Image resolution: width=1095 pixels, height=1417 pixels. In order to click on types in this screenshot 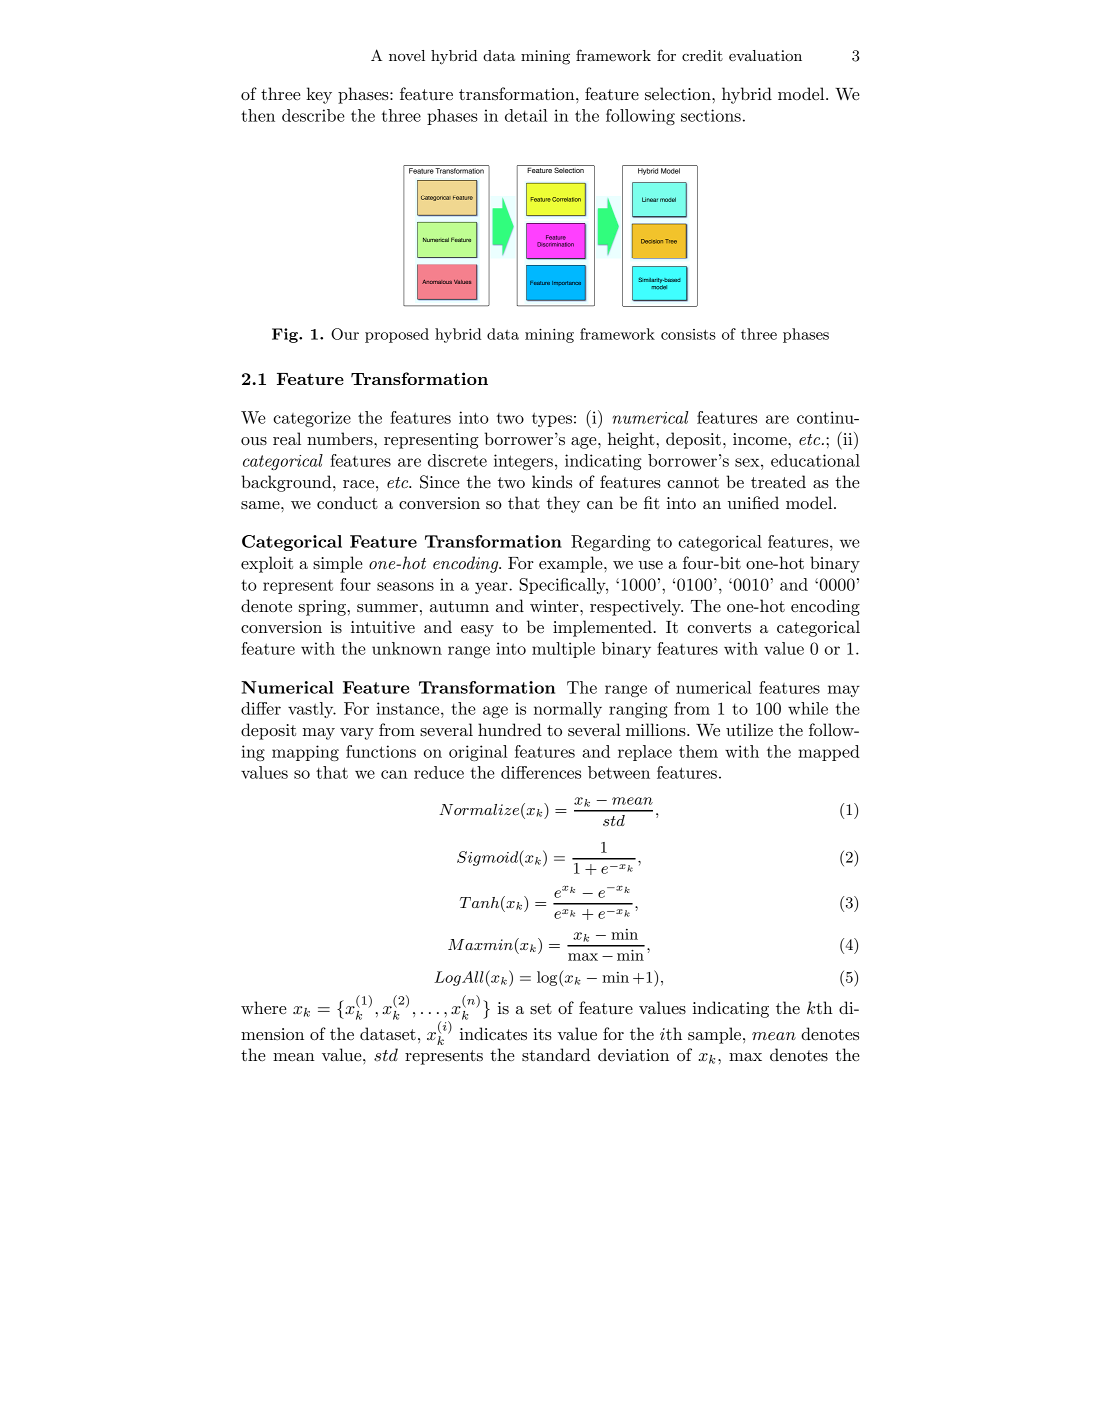, I will do `click(552, 420)`.
